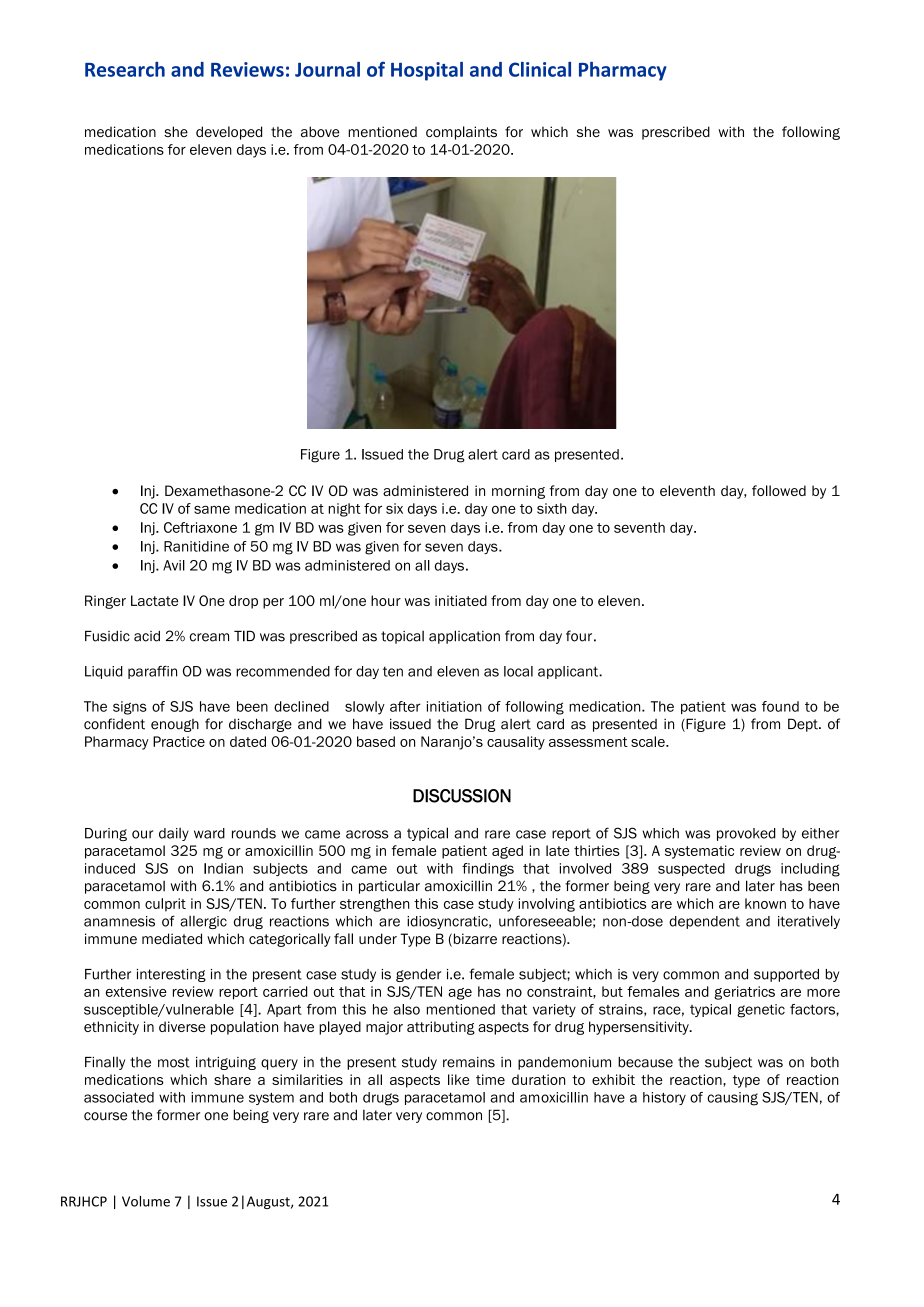 This screenshot has width=924, height=1307. Describe the element at coordinates (146, 1201) in the screenshot. I see `Volume` at that location.
